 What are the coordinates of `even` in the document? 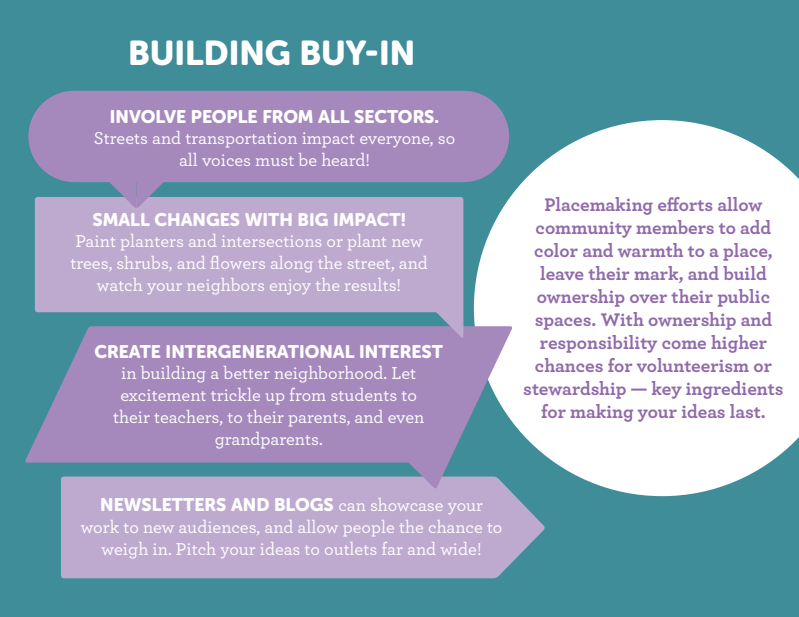 It's located at (406, 419).
